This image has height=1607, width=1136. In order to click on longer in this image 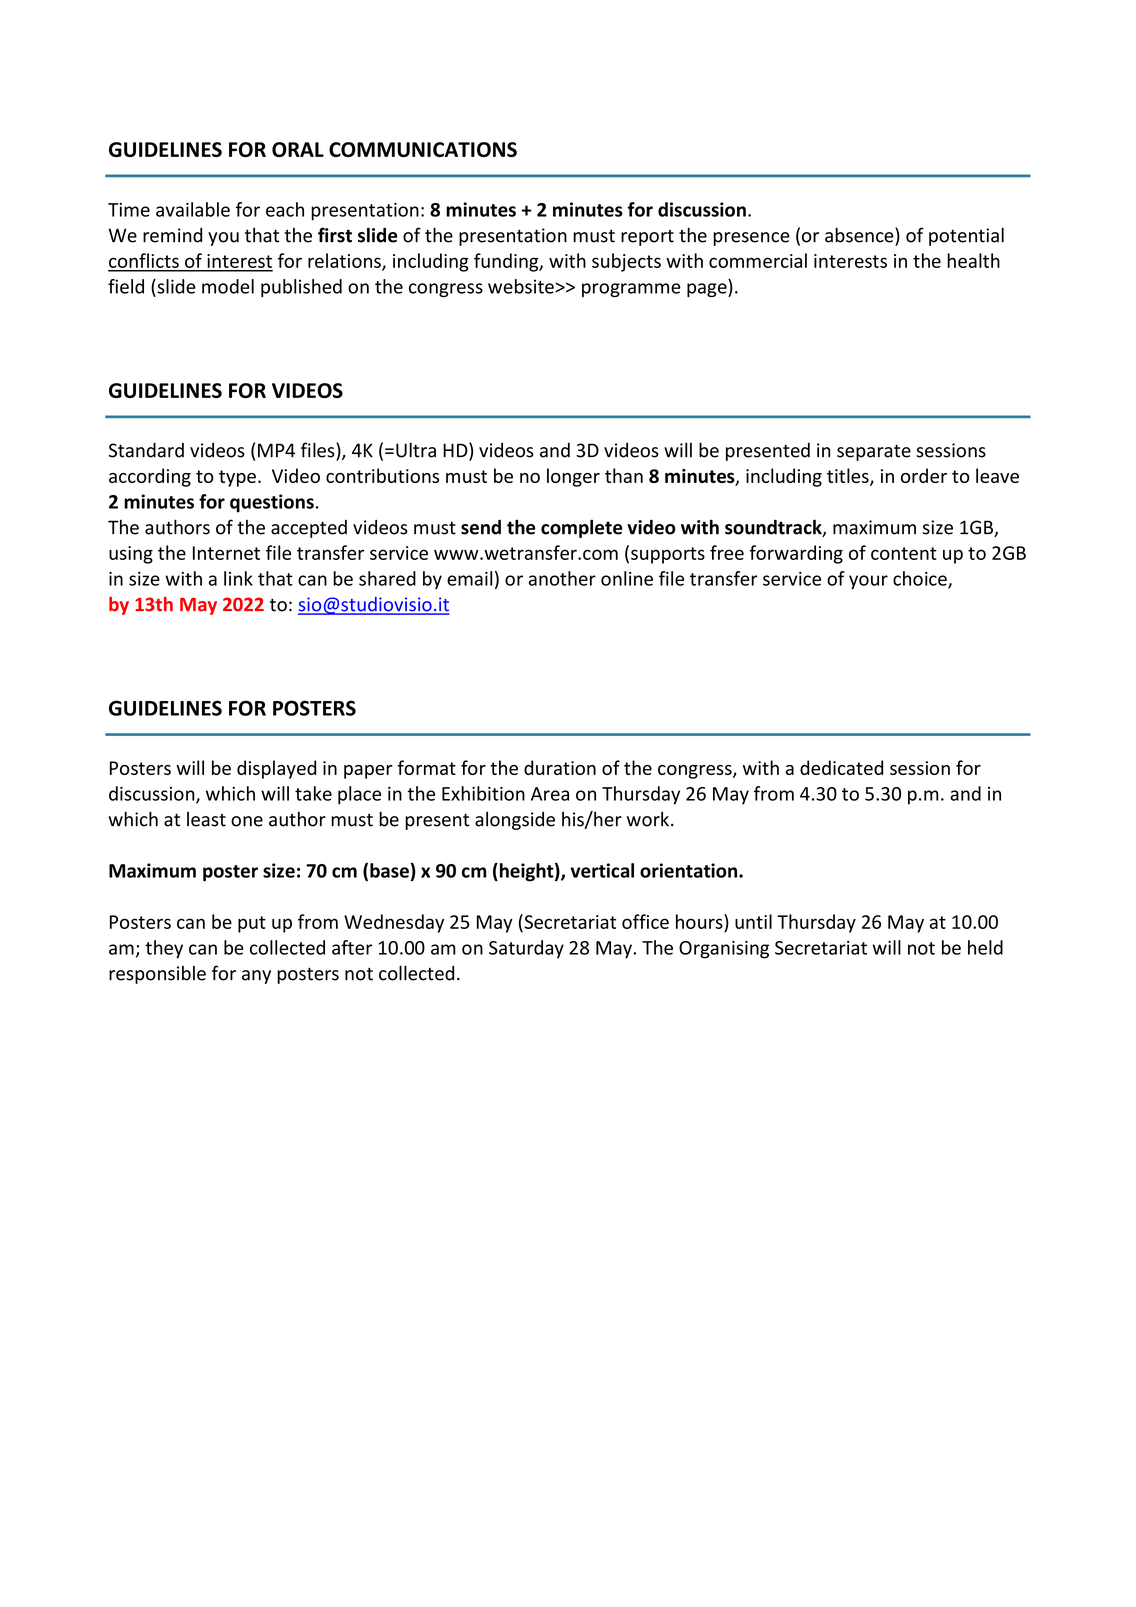, I will do `click(573, 477)`.
